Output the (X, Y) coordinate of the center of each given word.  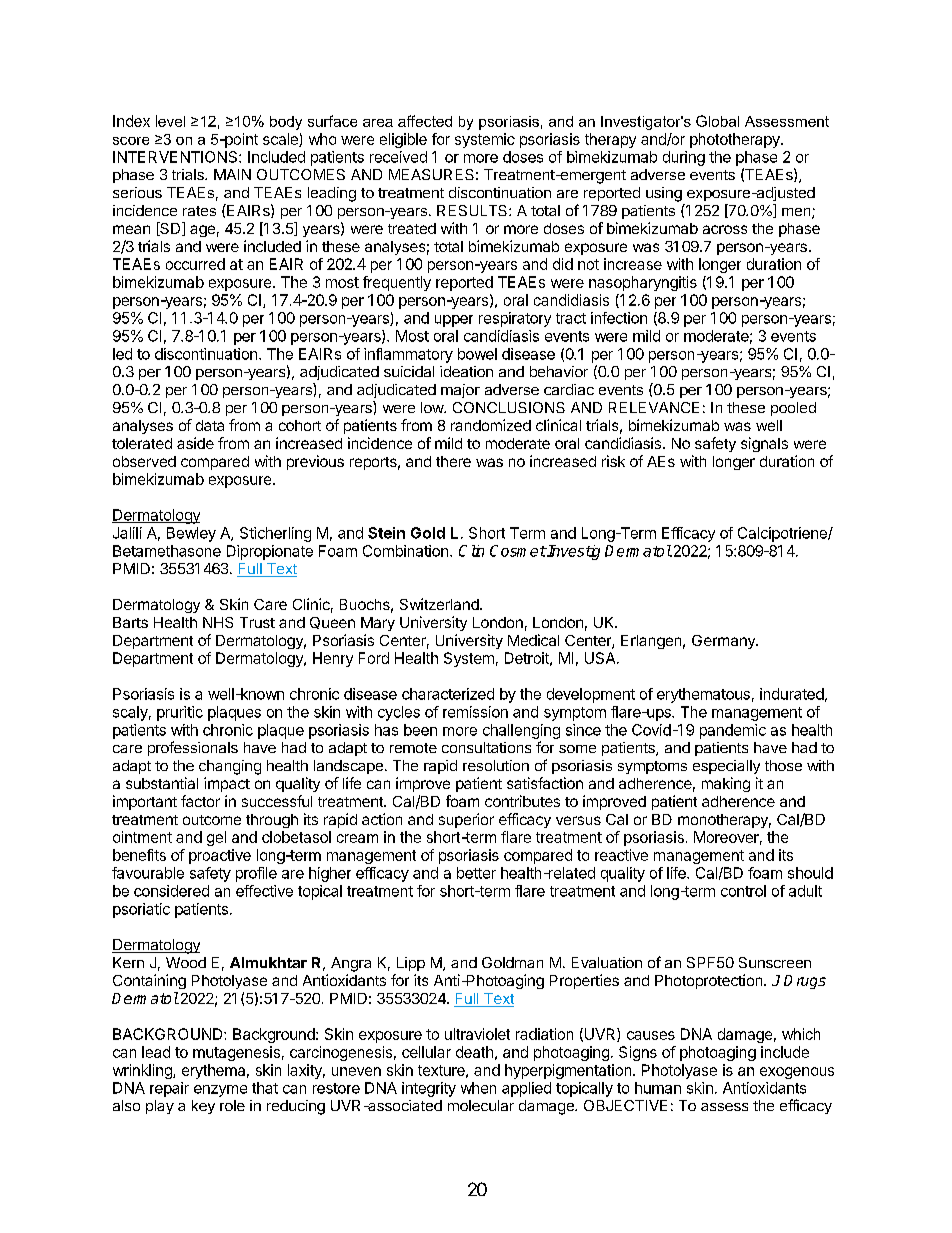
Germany (724, 642)
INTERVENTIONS (176, 157)
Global (717, 121)
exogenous (797, 1073)
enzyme (220, 1091)
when (478, 1088)
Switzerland (440, 604)
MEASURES (431, 174)
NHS (218, 622)
